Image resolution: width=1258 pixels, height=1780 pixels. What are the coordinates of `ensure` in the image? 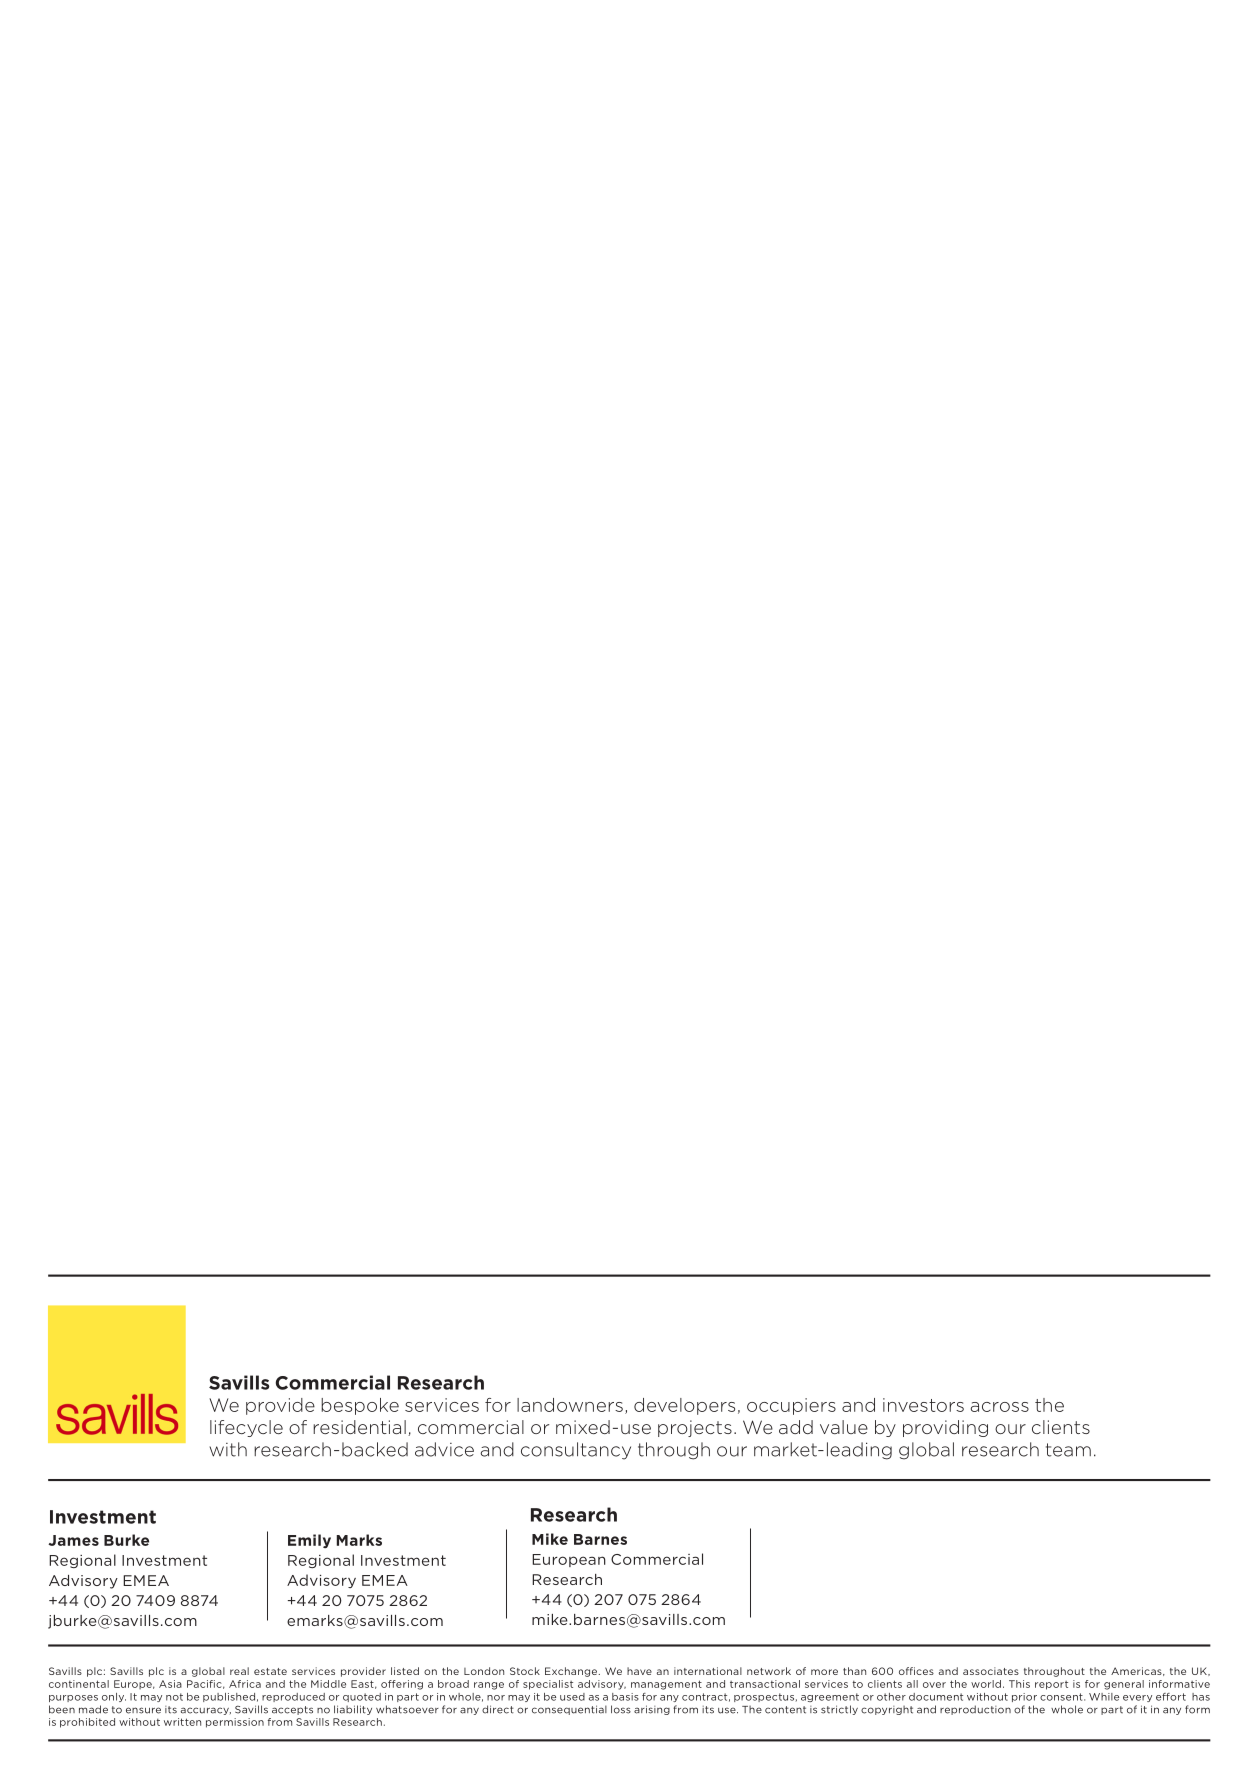 It's located at (143, 1710).
